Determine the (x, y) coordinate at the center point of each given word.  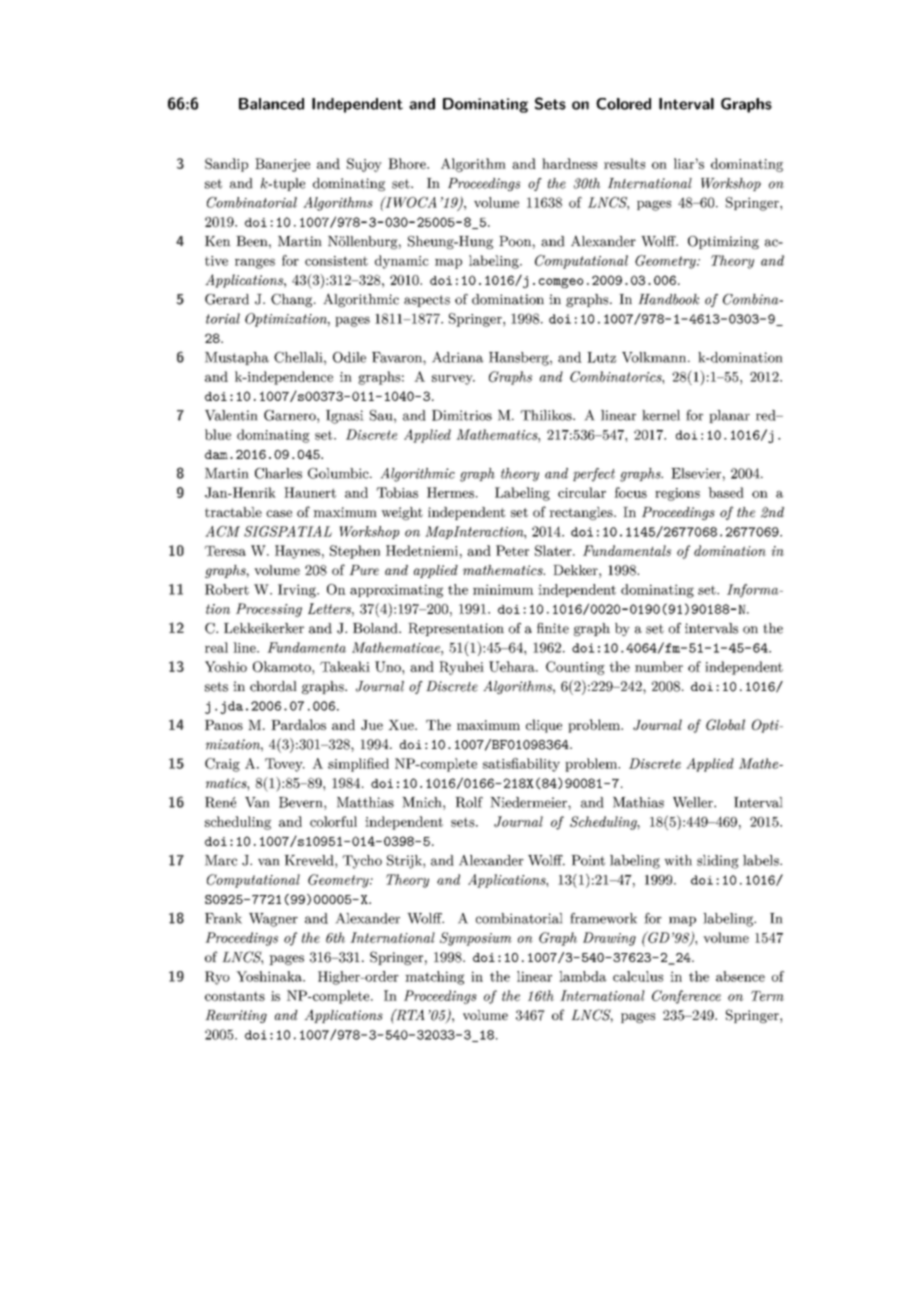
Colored (623, 104)
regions (677, 494)
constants (235, 996)
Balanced (271, 104)
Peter (512, 550)
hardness (569, 163)
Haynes (297, 552)
